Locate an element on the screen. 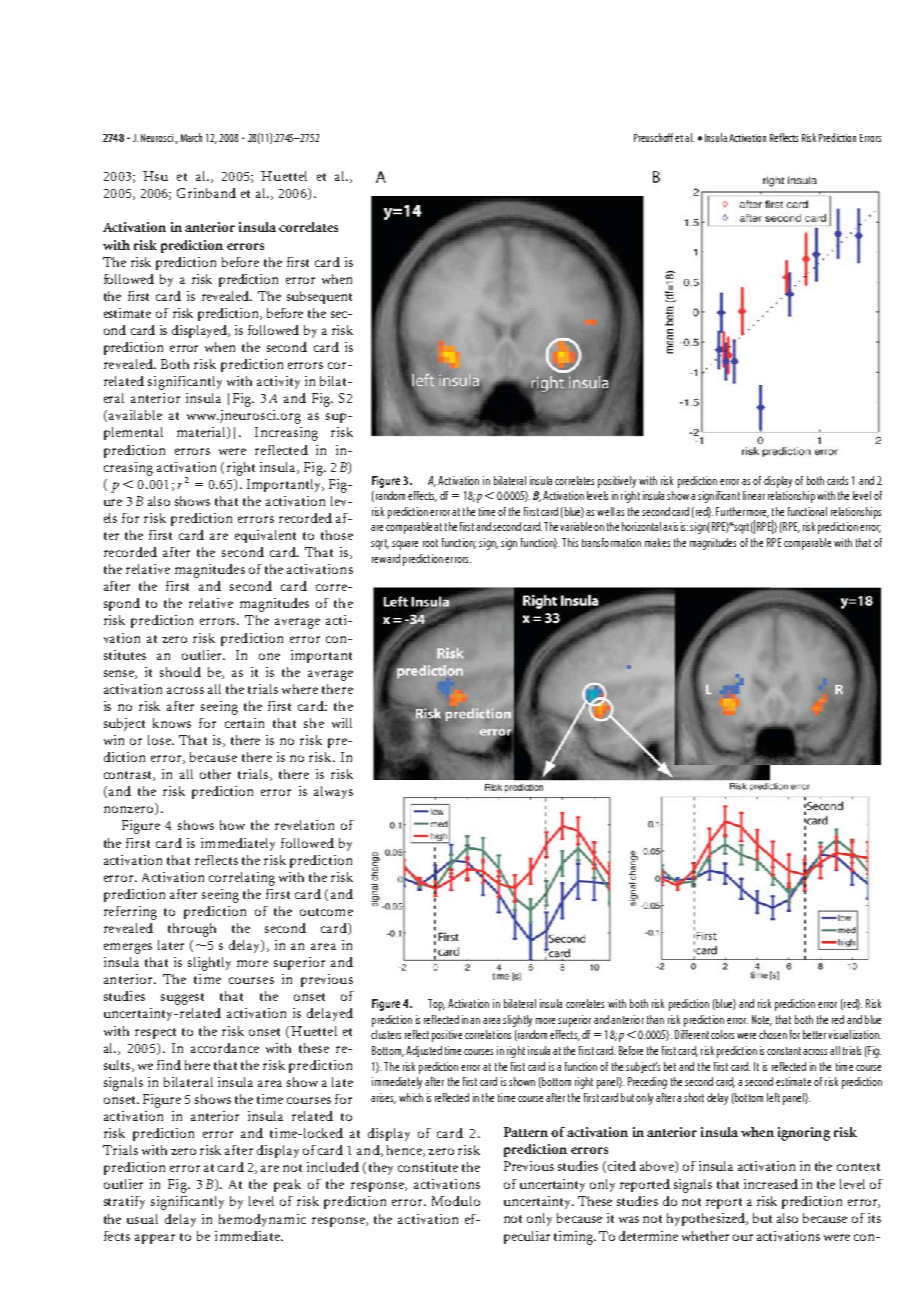 This screenshot has width=924, height=1308. Modulo is located at coordinates (456, 1201).
